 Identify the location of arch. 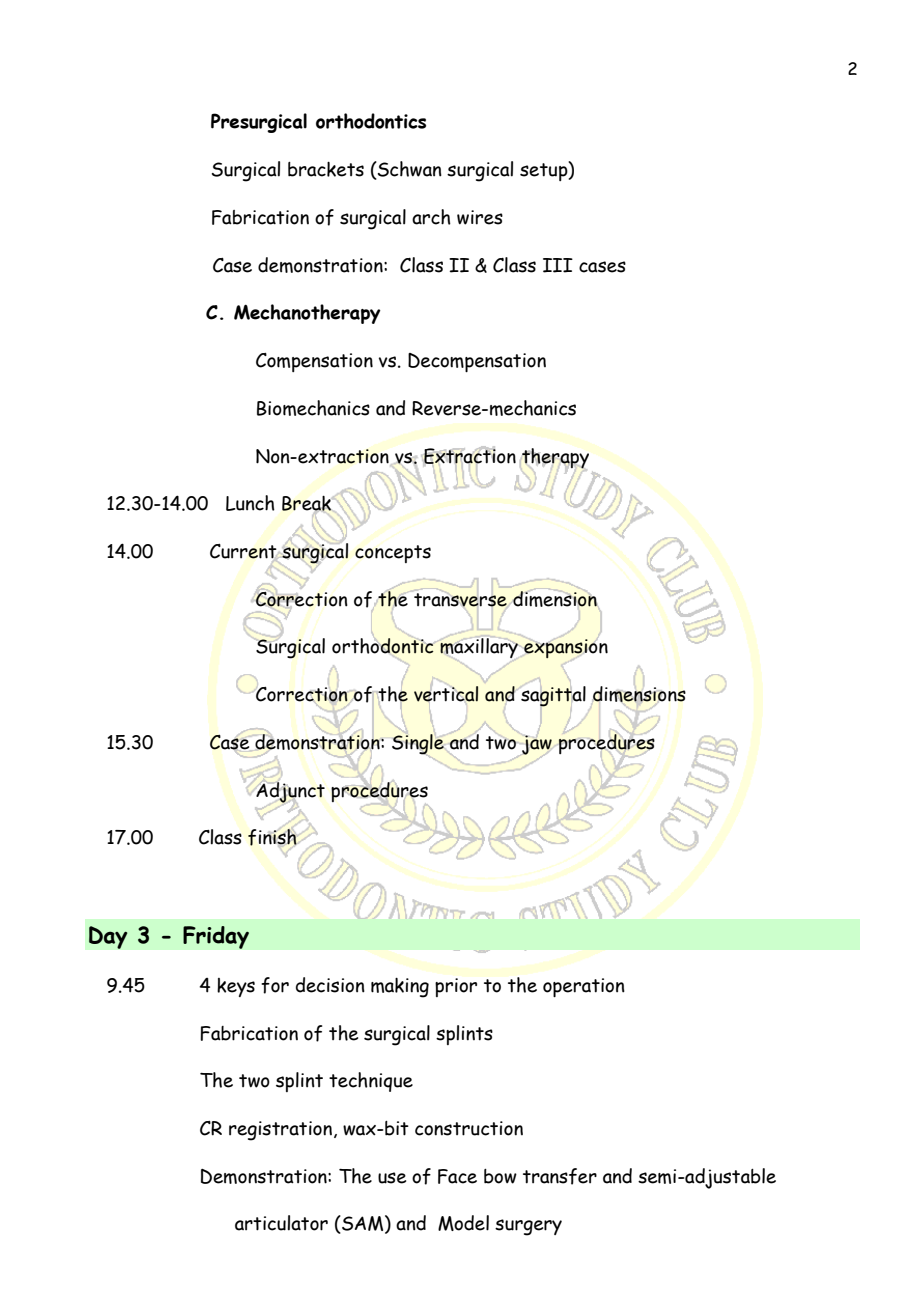
(431, 217).
